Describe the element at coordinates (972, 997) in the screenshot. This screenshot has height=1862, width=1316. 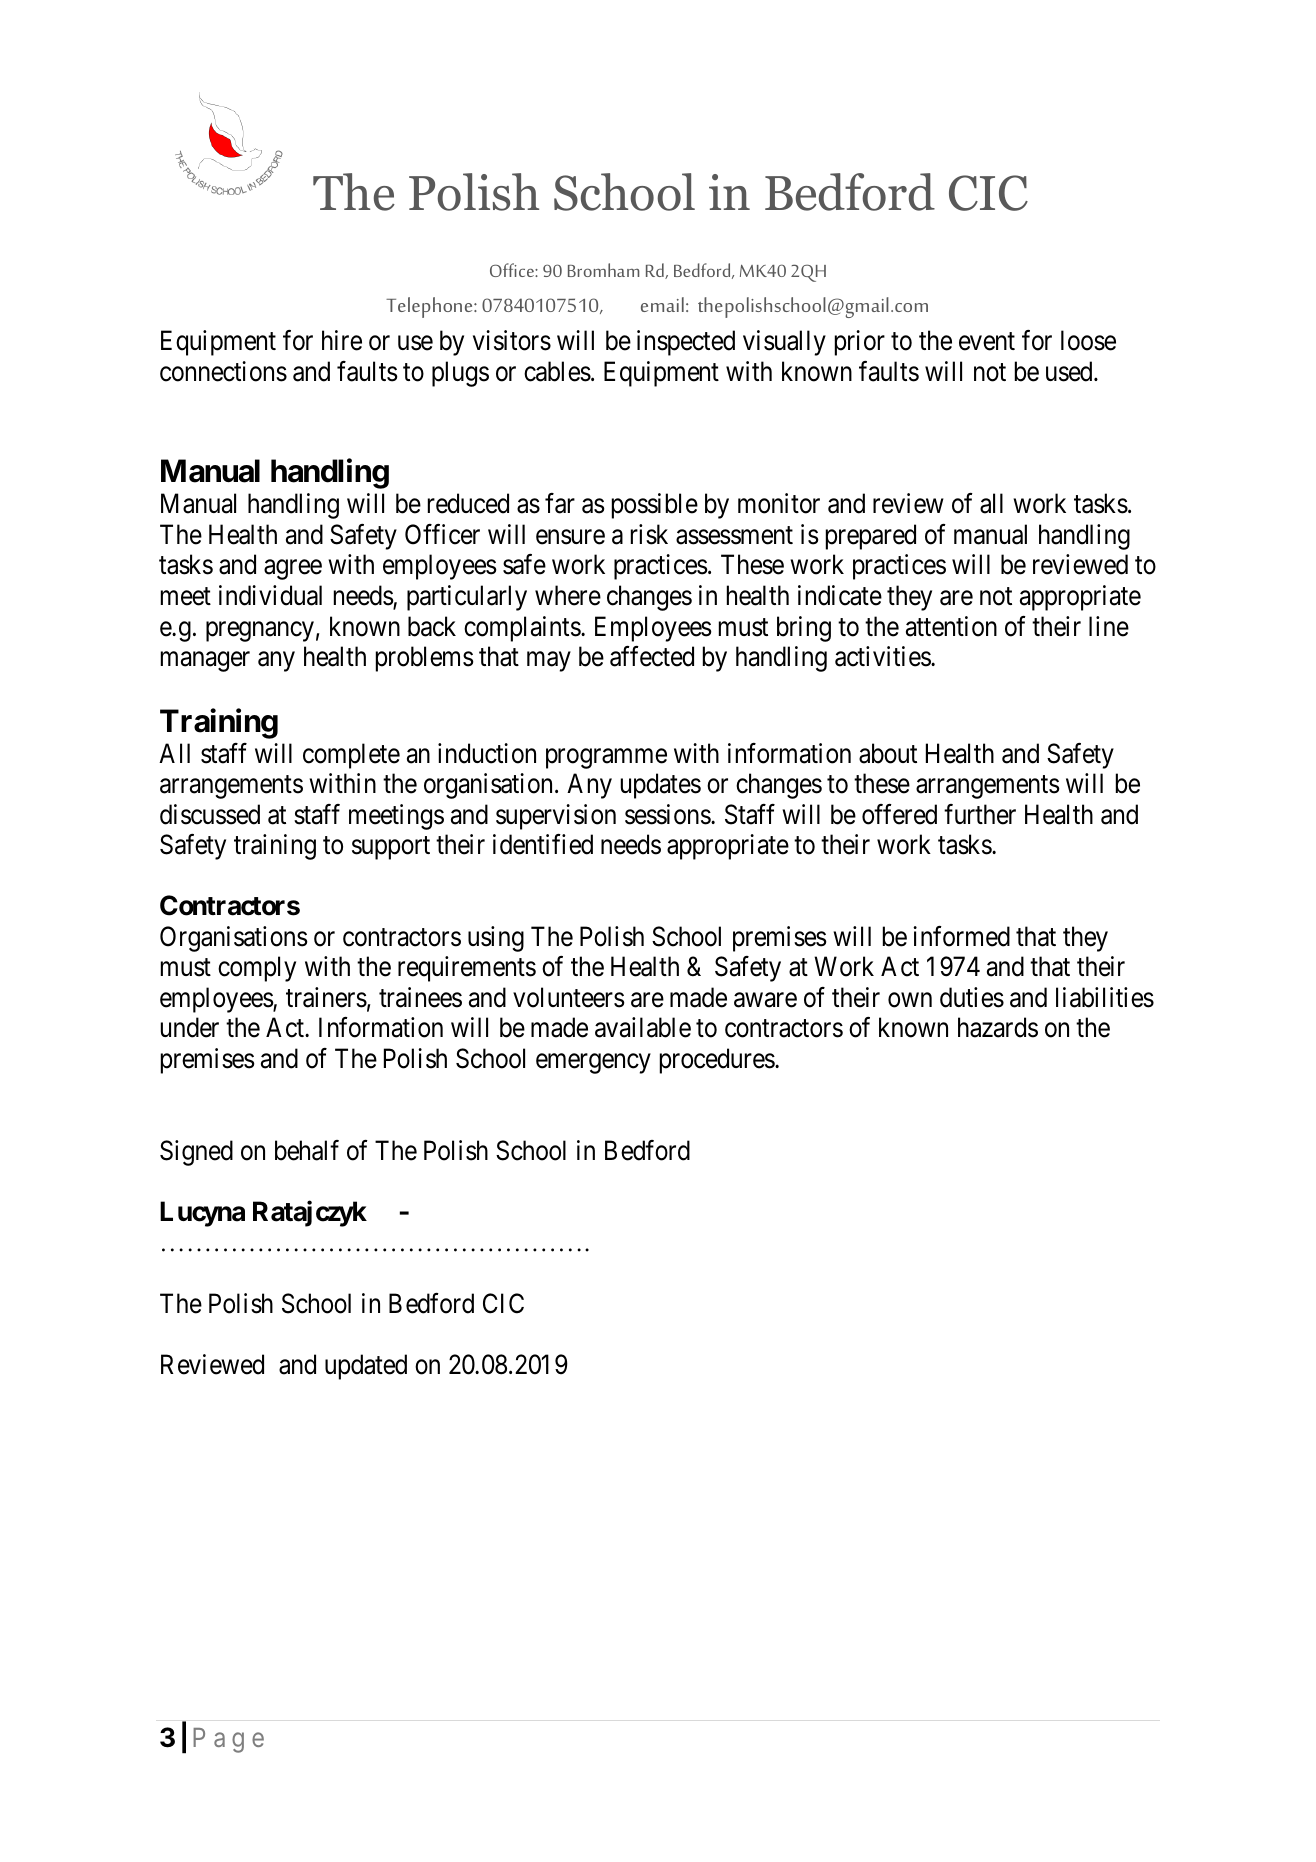
I see `duties` at that location.
